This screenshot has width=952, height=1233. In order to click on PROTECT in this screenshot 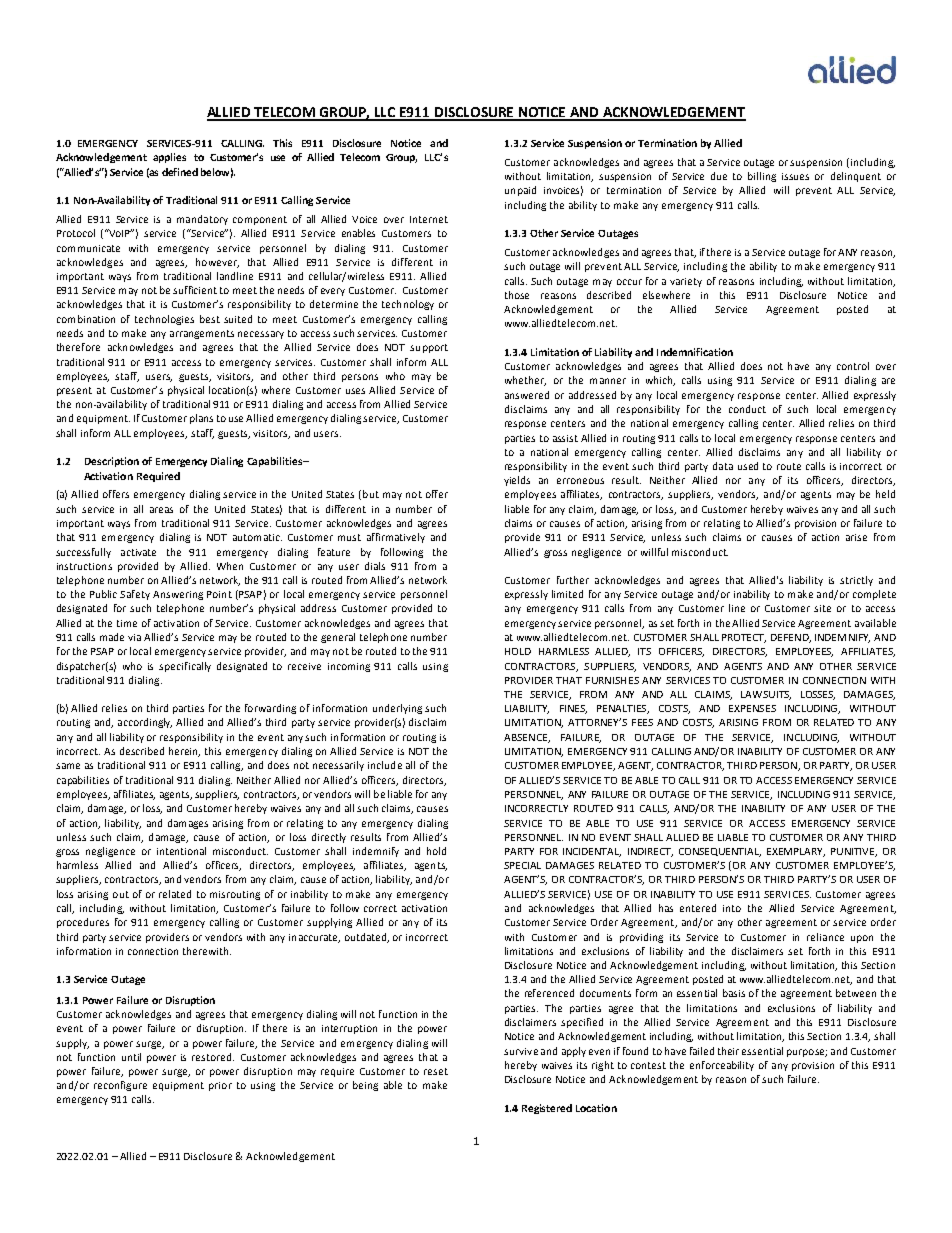, I will do `click(744, 638)`.
